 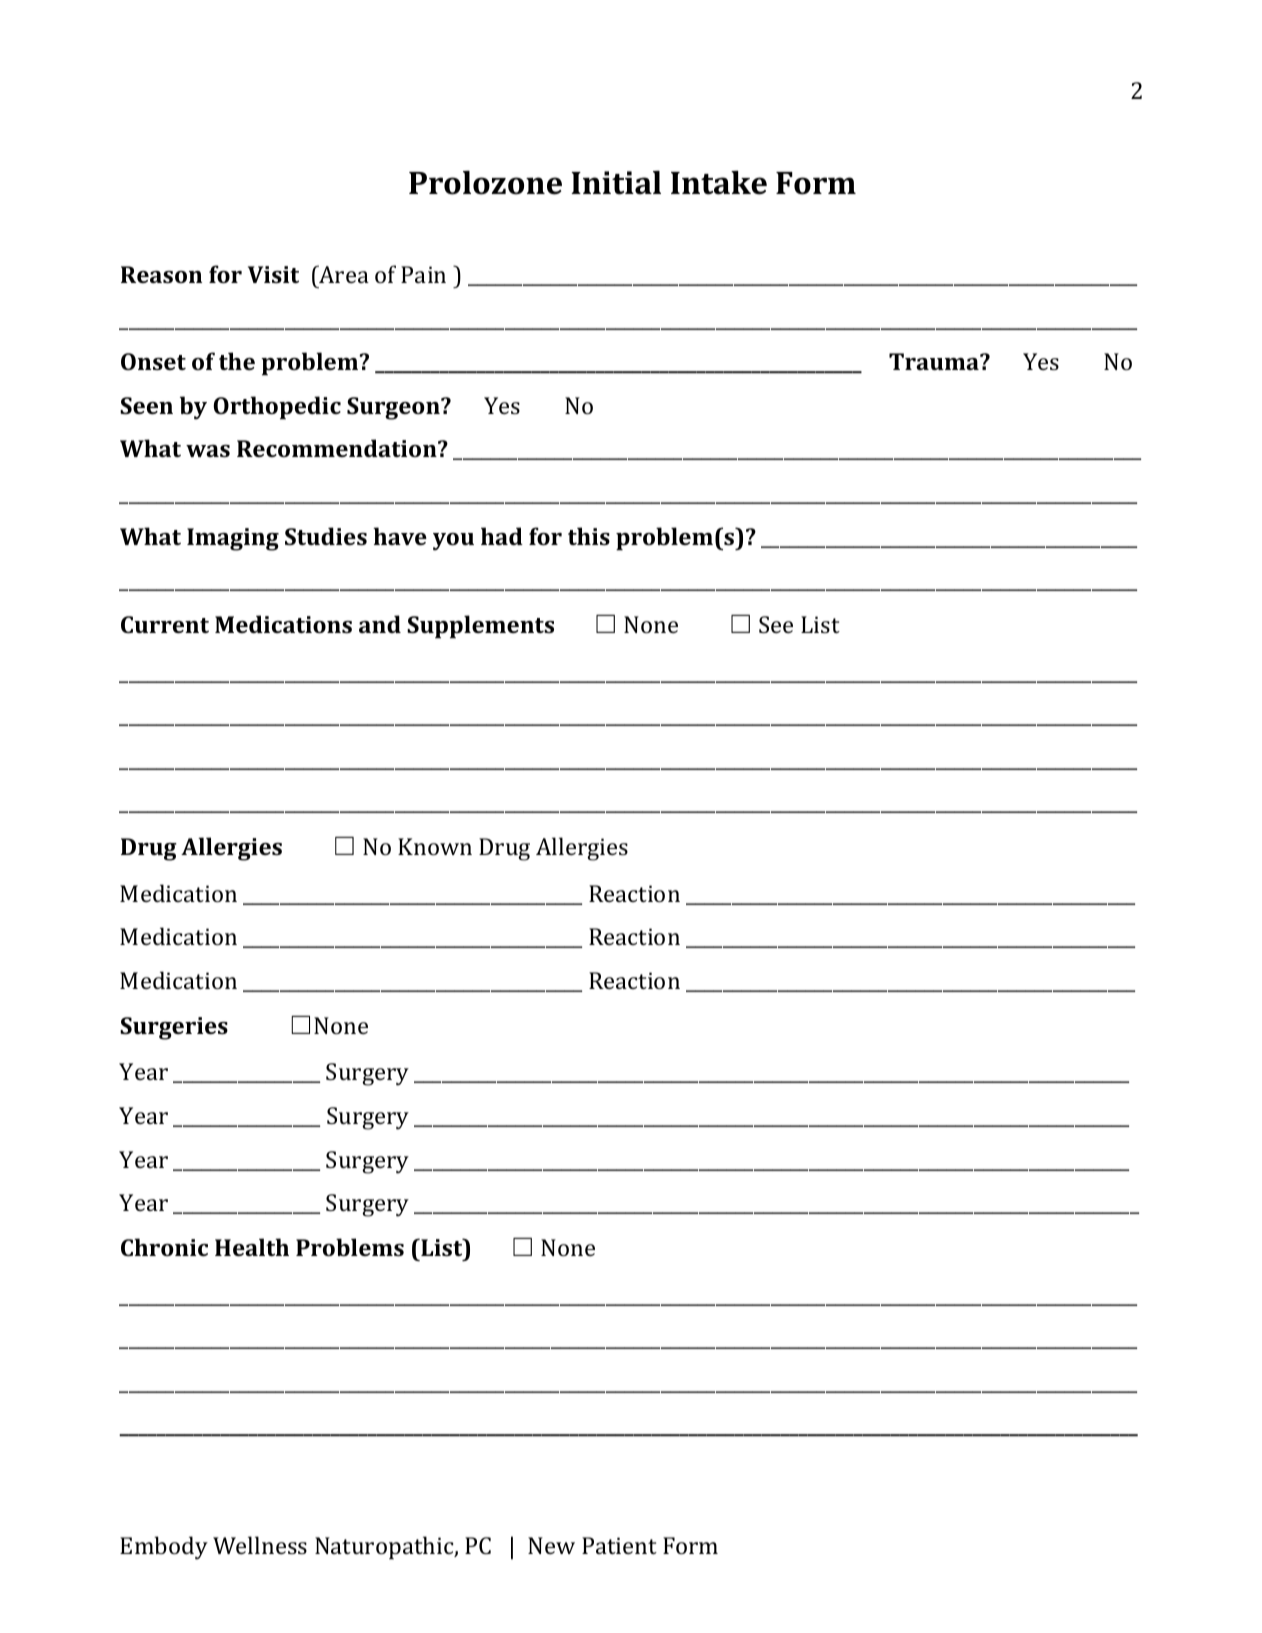 I want to click on Current, so click(x=165, y=624).
